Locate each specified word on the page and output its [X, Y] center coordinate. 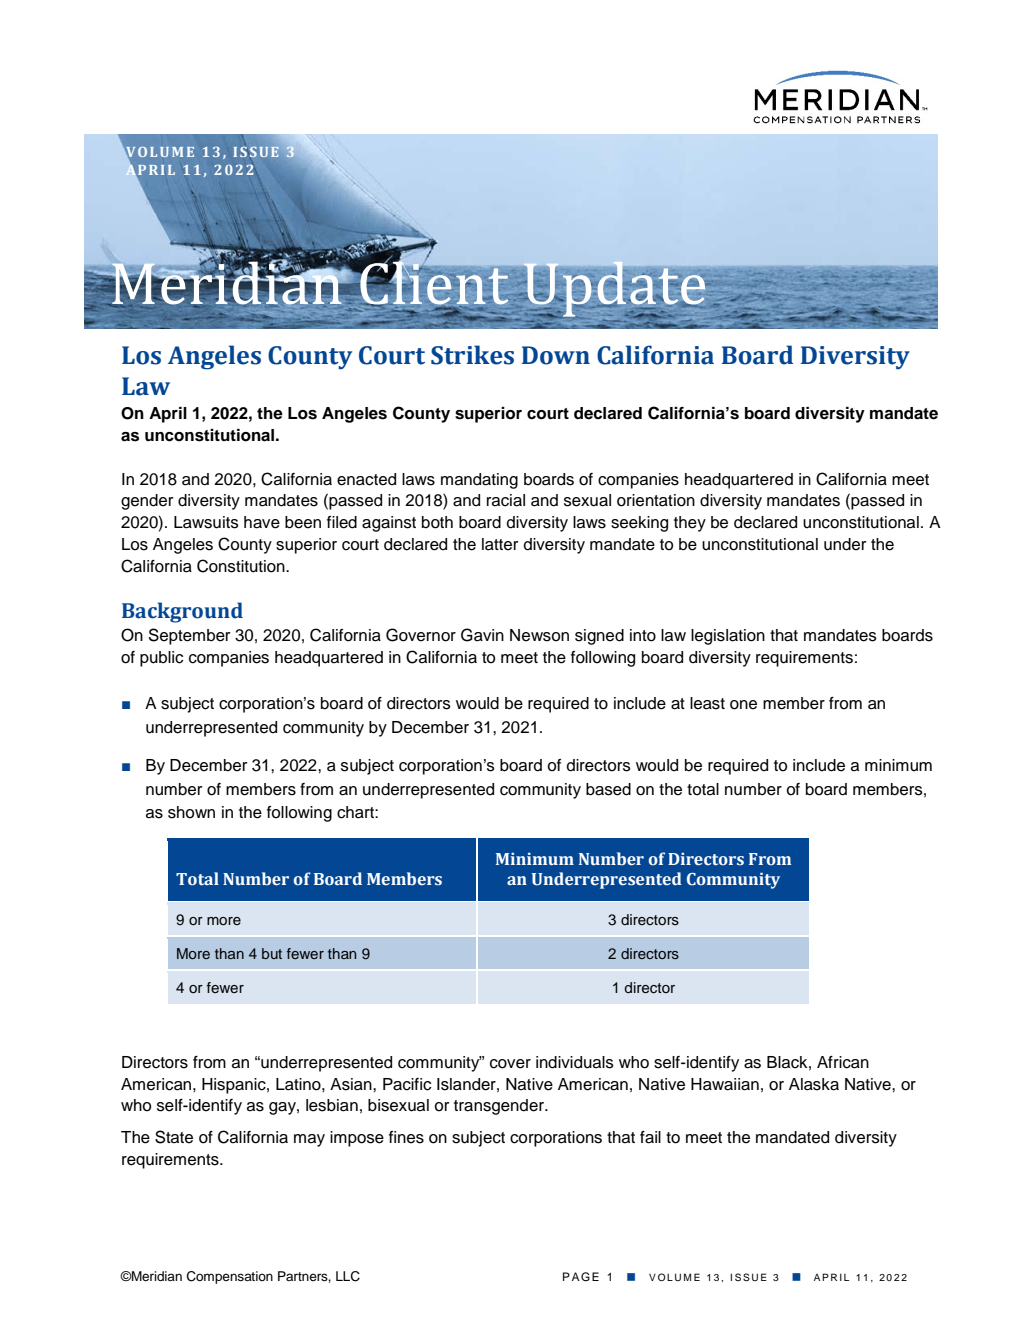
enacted [366, 479]
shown [191, 812]
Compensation [230, 1277]
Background [182, 612]
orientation [656, 500]
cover [510, 1064]
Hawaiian [725, 1084]
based [608, 789]
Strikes [472, 355]
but [272, 953]
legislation [728, 637]
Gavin [482, 635]
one [743, 705]
